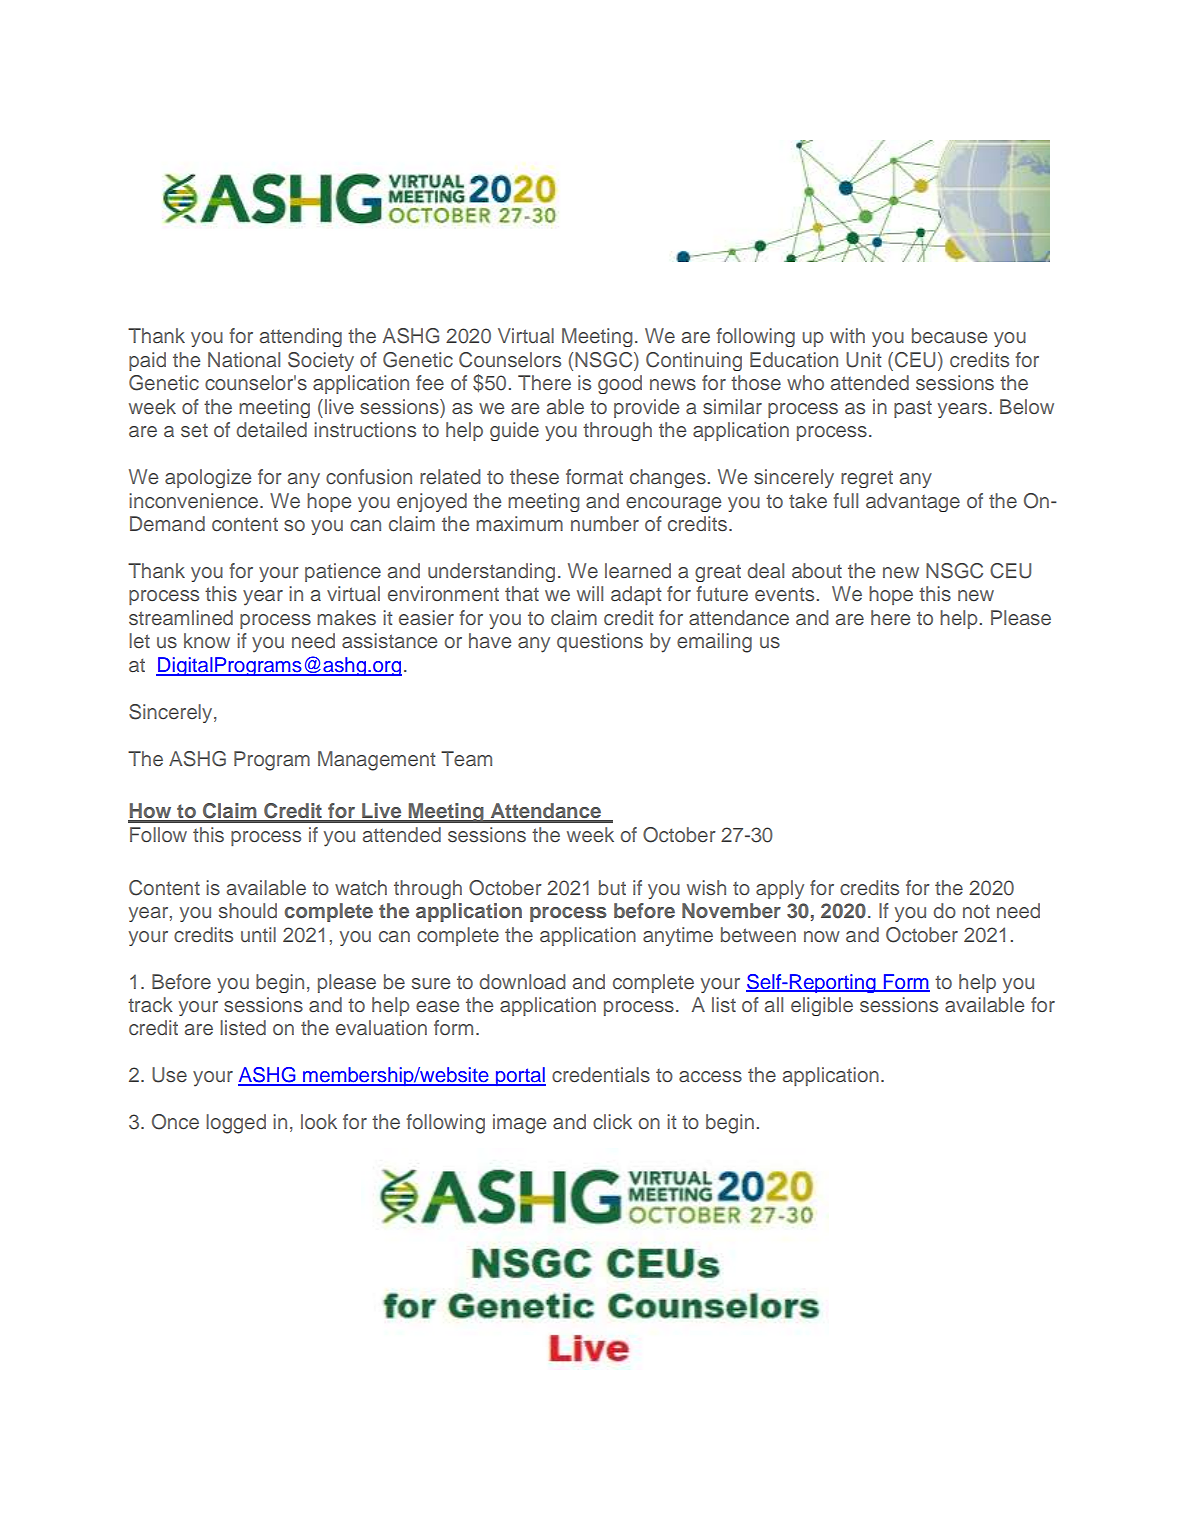 Image resolution: width=1190 pixels, height=1540 pixels. What do you see at coordinates (612, 888) in the screenshot?
I see `but` at bounding box center [612, 888].
